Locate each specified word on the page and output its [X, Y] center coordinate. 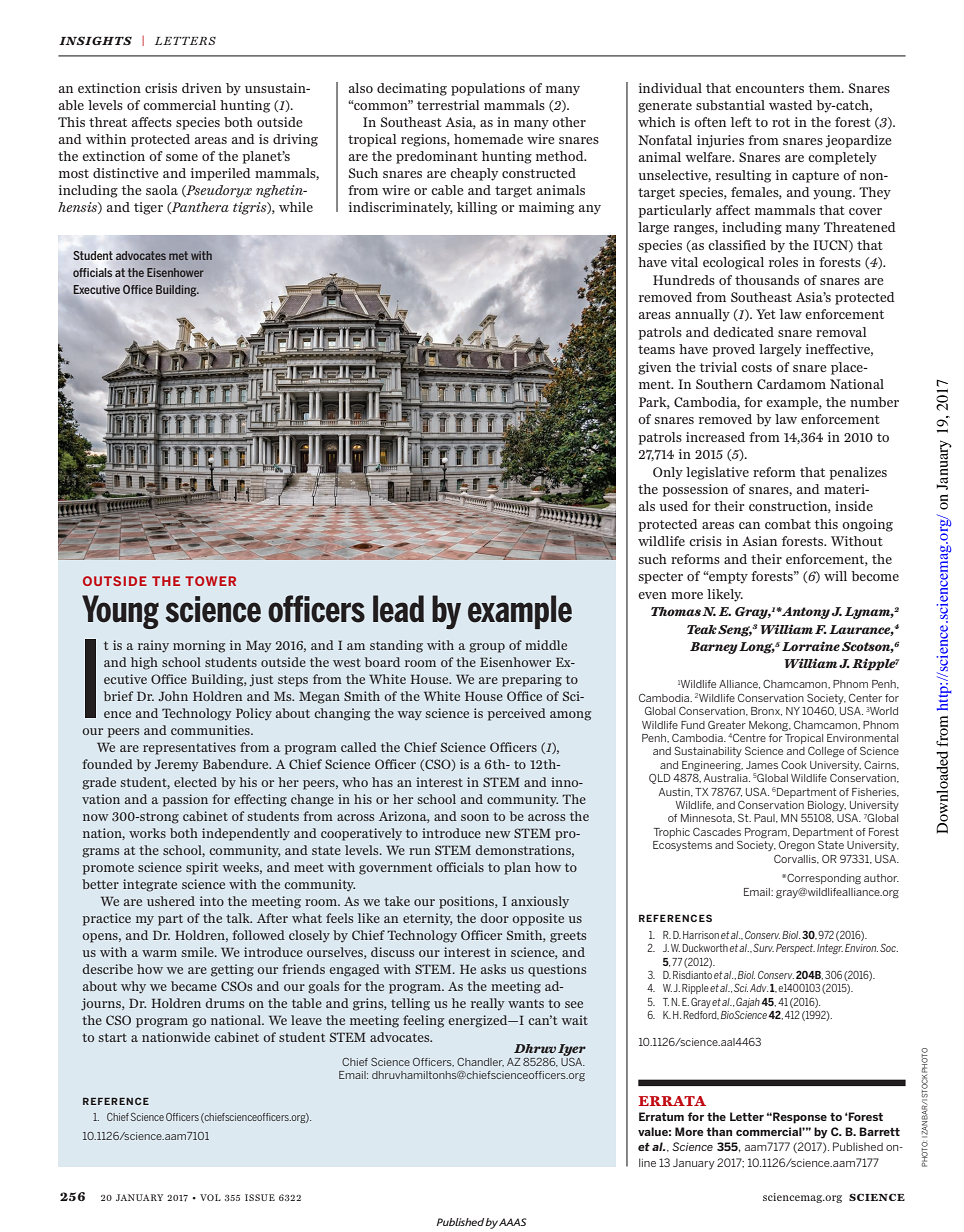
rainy [153, 646]
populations [488, 89]
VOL [210, 1197]
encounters [769, 88]
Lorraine [811, 646]
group [487, 648]
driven [202, 88]
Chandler [480, 1062]
